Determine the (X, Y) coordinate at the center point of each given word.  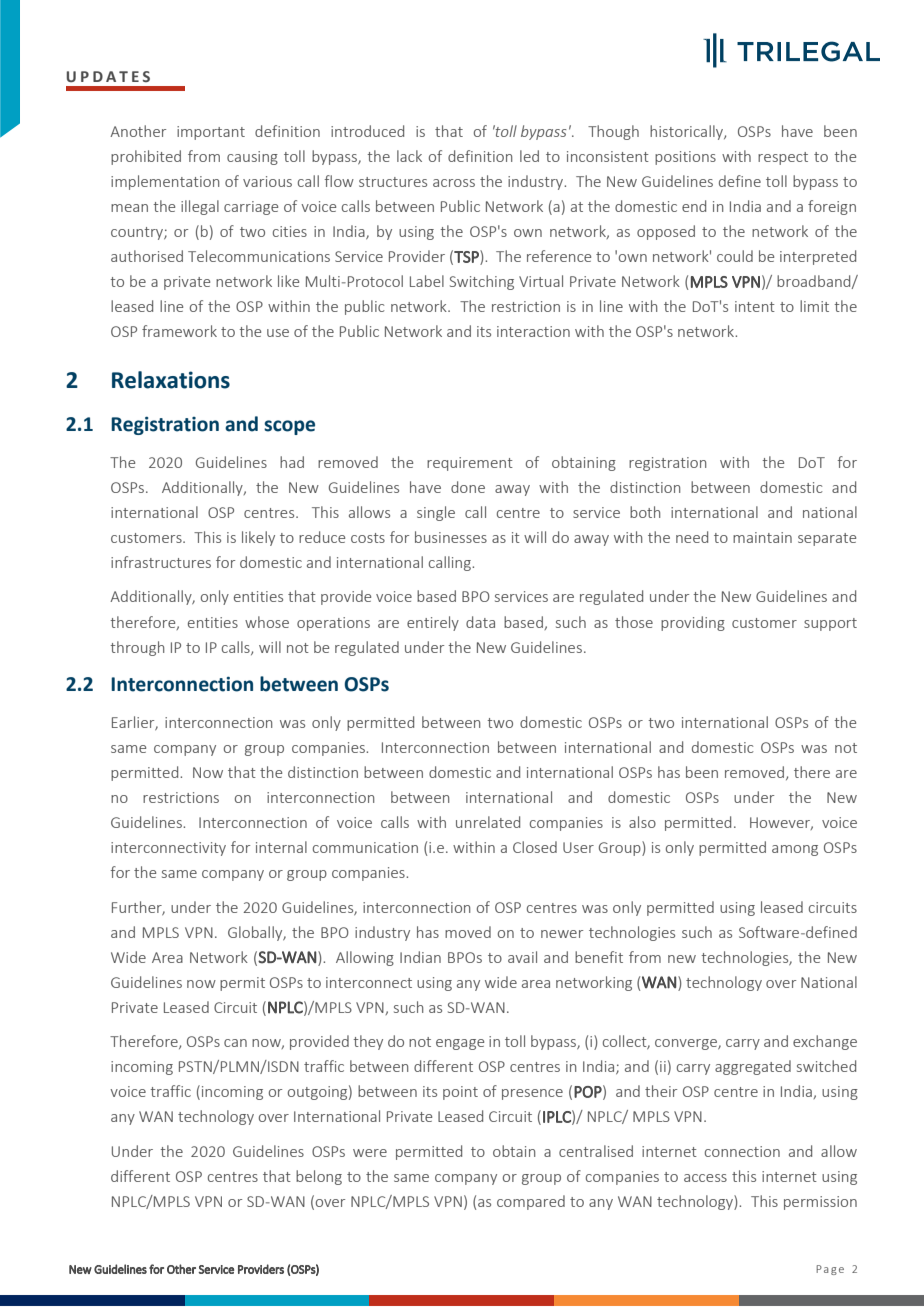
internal (281, 847)
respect (783, 158)
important (211, 133)
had (292, 462)
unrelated (488, 822)
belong (319, 1177)
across (454, 183)
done (468, 487)
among (795, 850)
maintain (762, 537)
